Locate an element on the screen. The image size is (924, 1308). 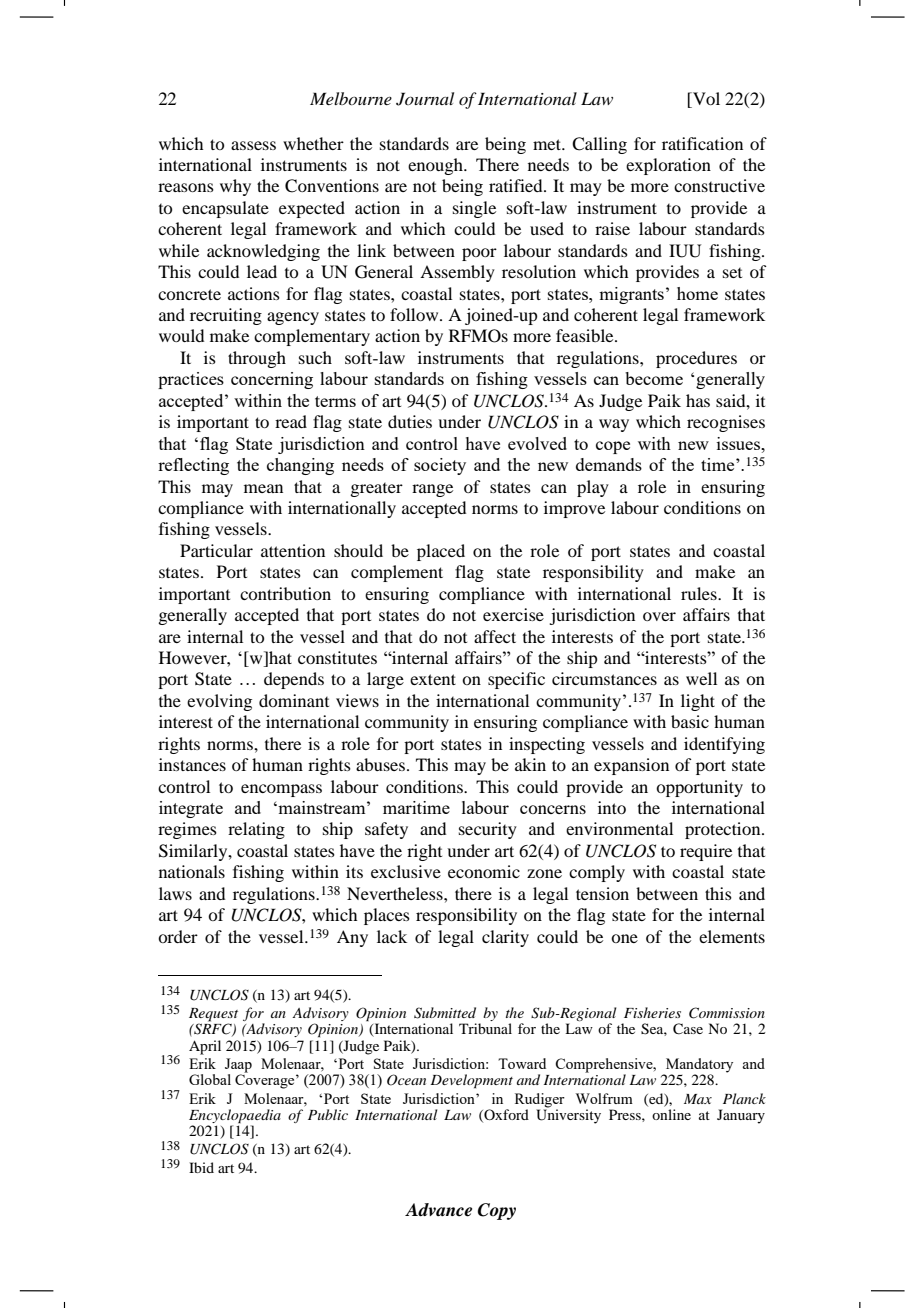
Ibid is located at coordinates (201, 1167).
